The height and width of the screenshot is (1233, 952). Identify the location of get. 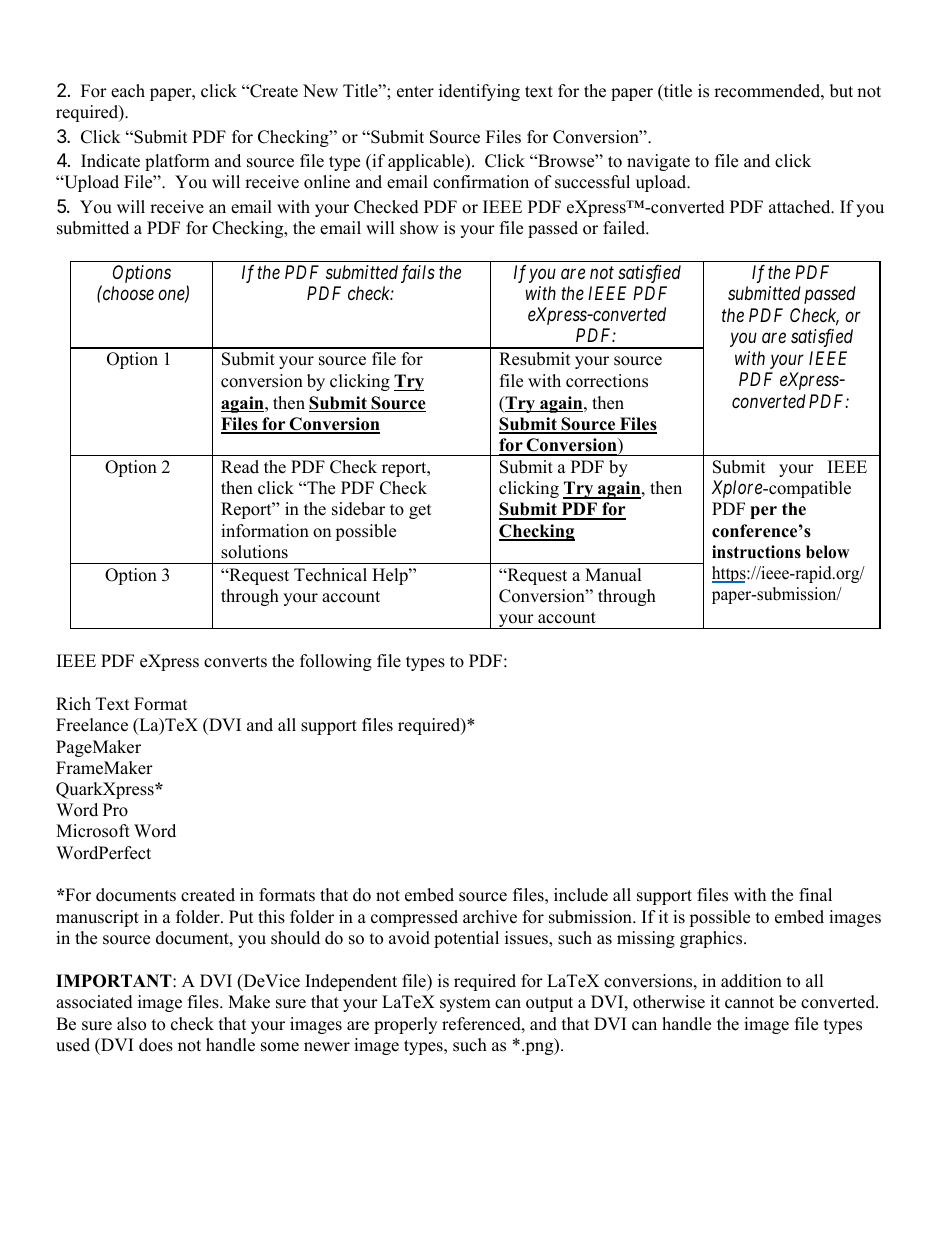
(420, 511).
